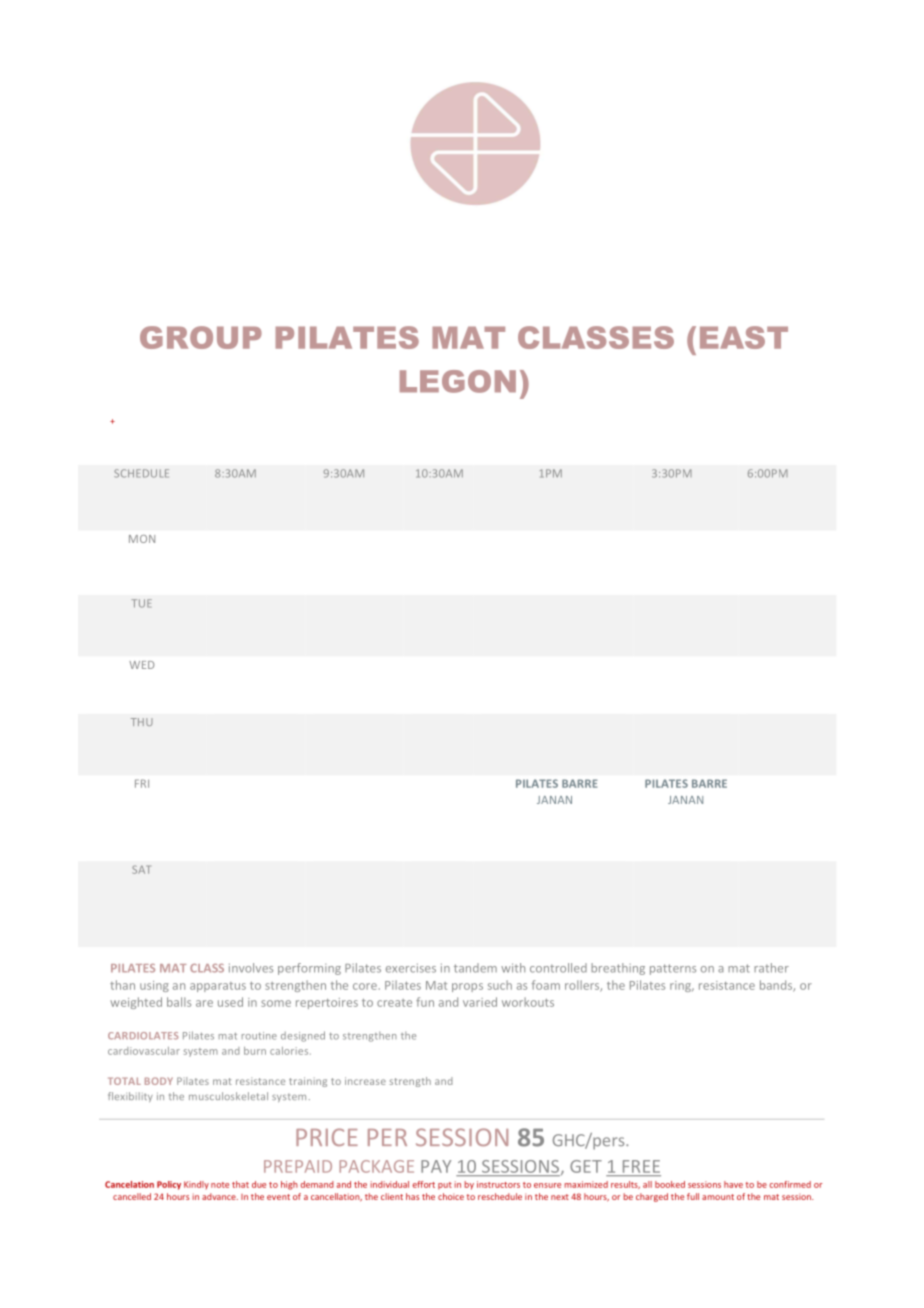 This screenshot has width=924, height=1308. I want to click on Kindly, so click(196, 1185).
